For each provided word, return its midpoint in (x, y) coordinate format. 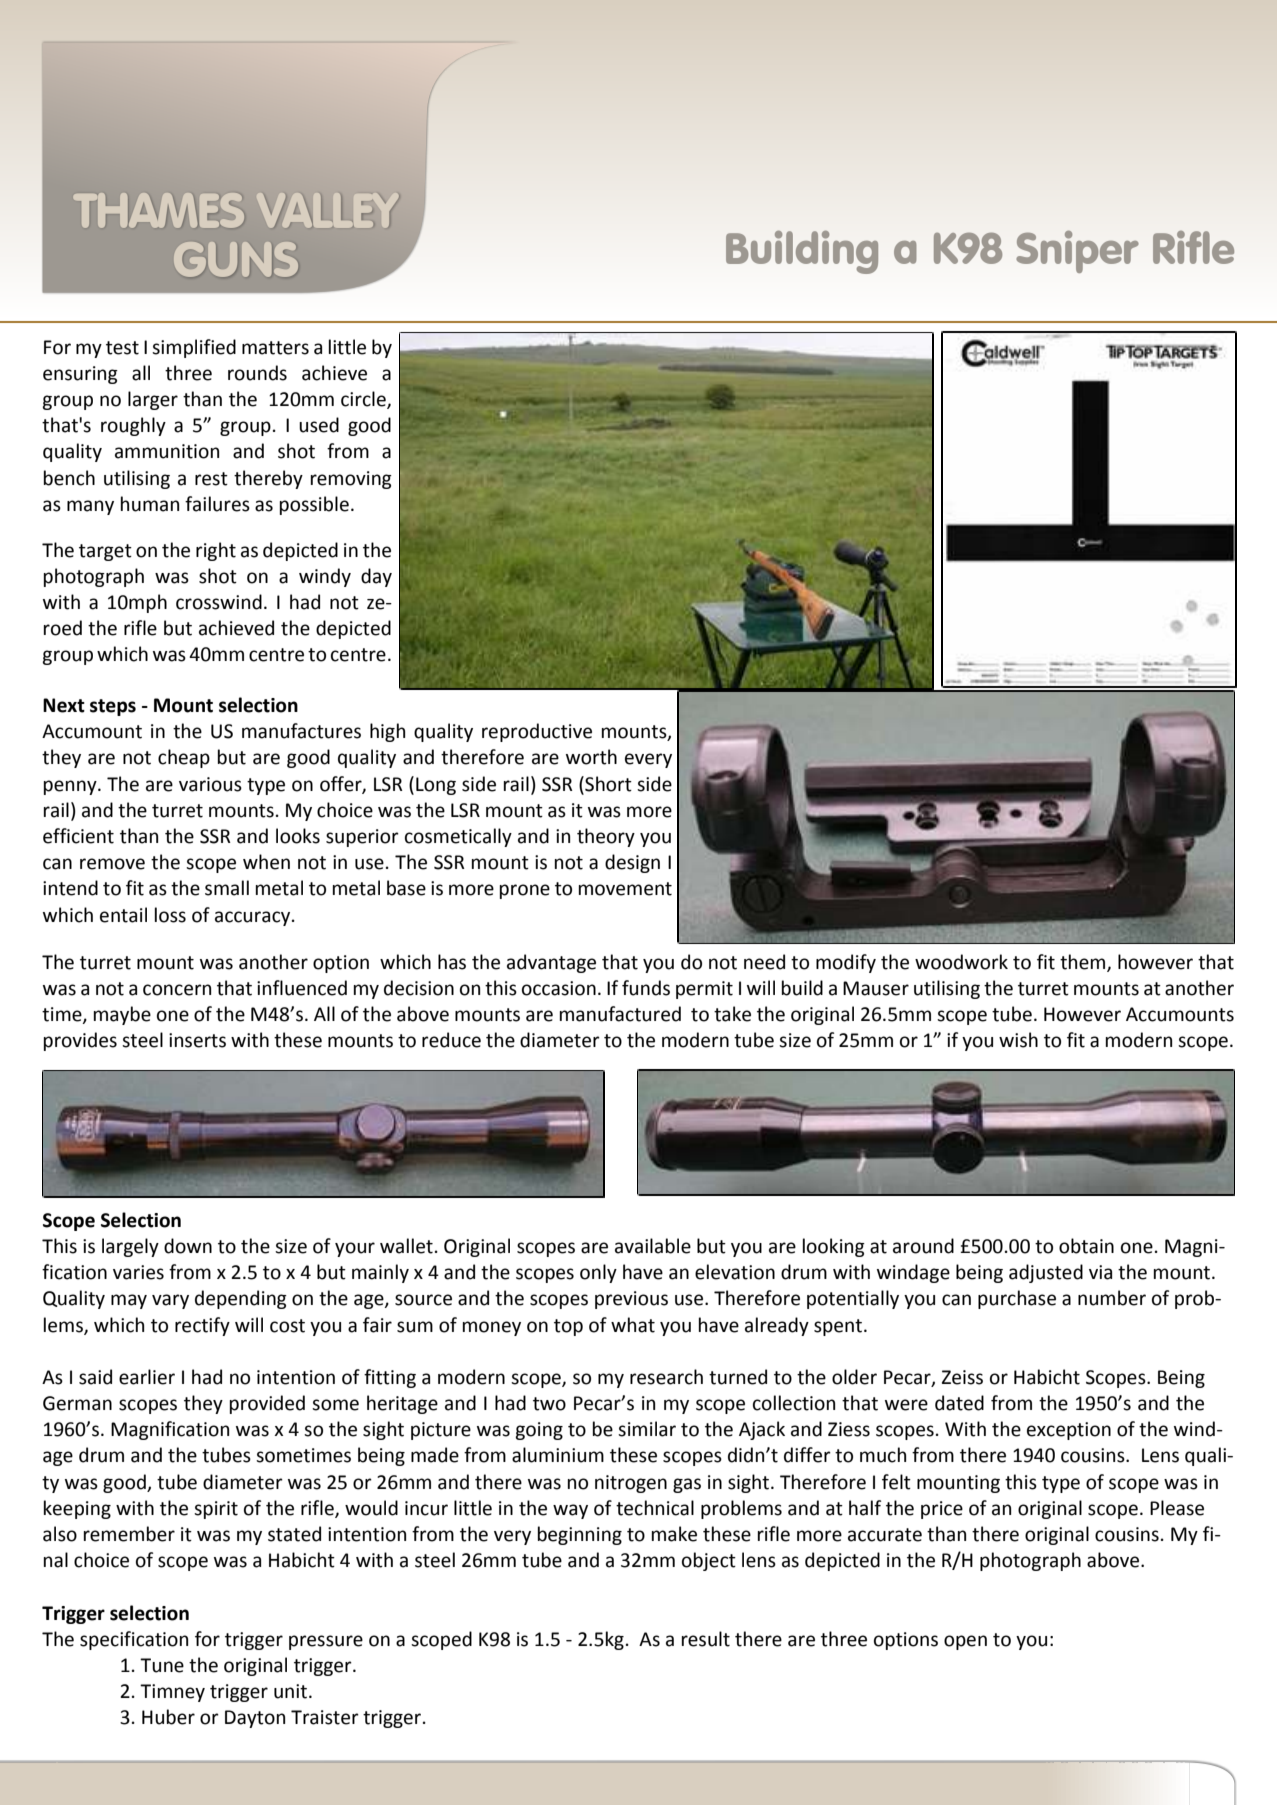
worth (591, 757)
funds (646, 988)
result (706, 1639)
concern (177, 990)
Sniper (1077, 252)
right (216, 551)
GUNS (236, 259)
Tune (162, 1665)
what (633, 1325)
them (1084, 963)
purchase (1017, 1299)
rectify (202, 1326)
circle (364, 400)
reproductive (537, 732)
